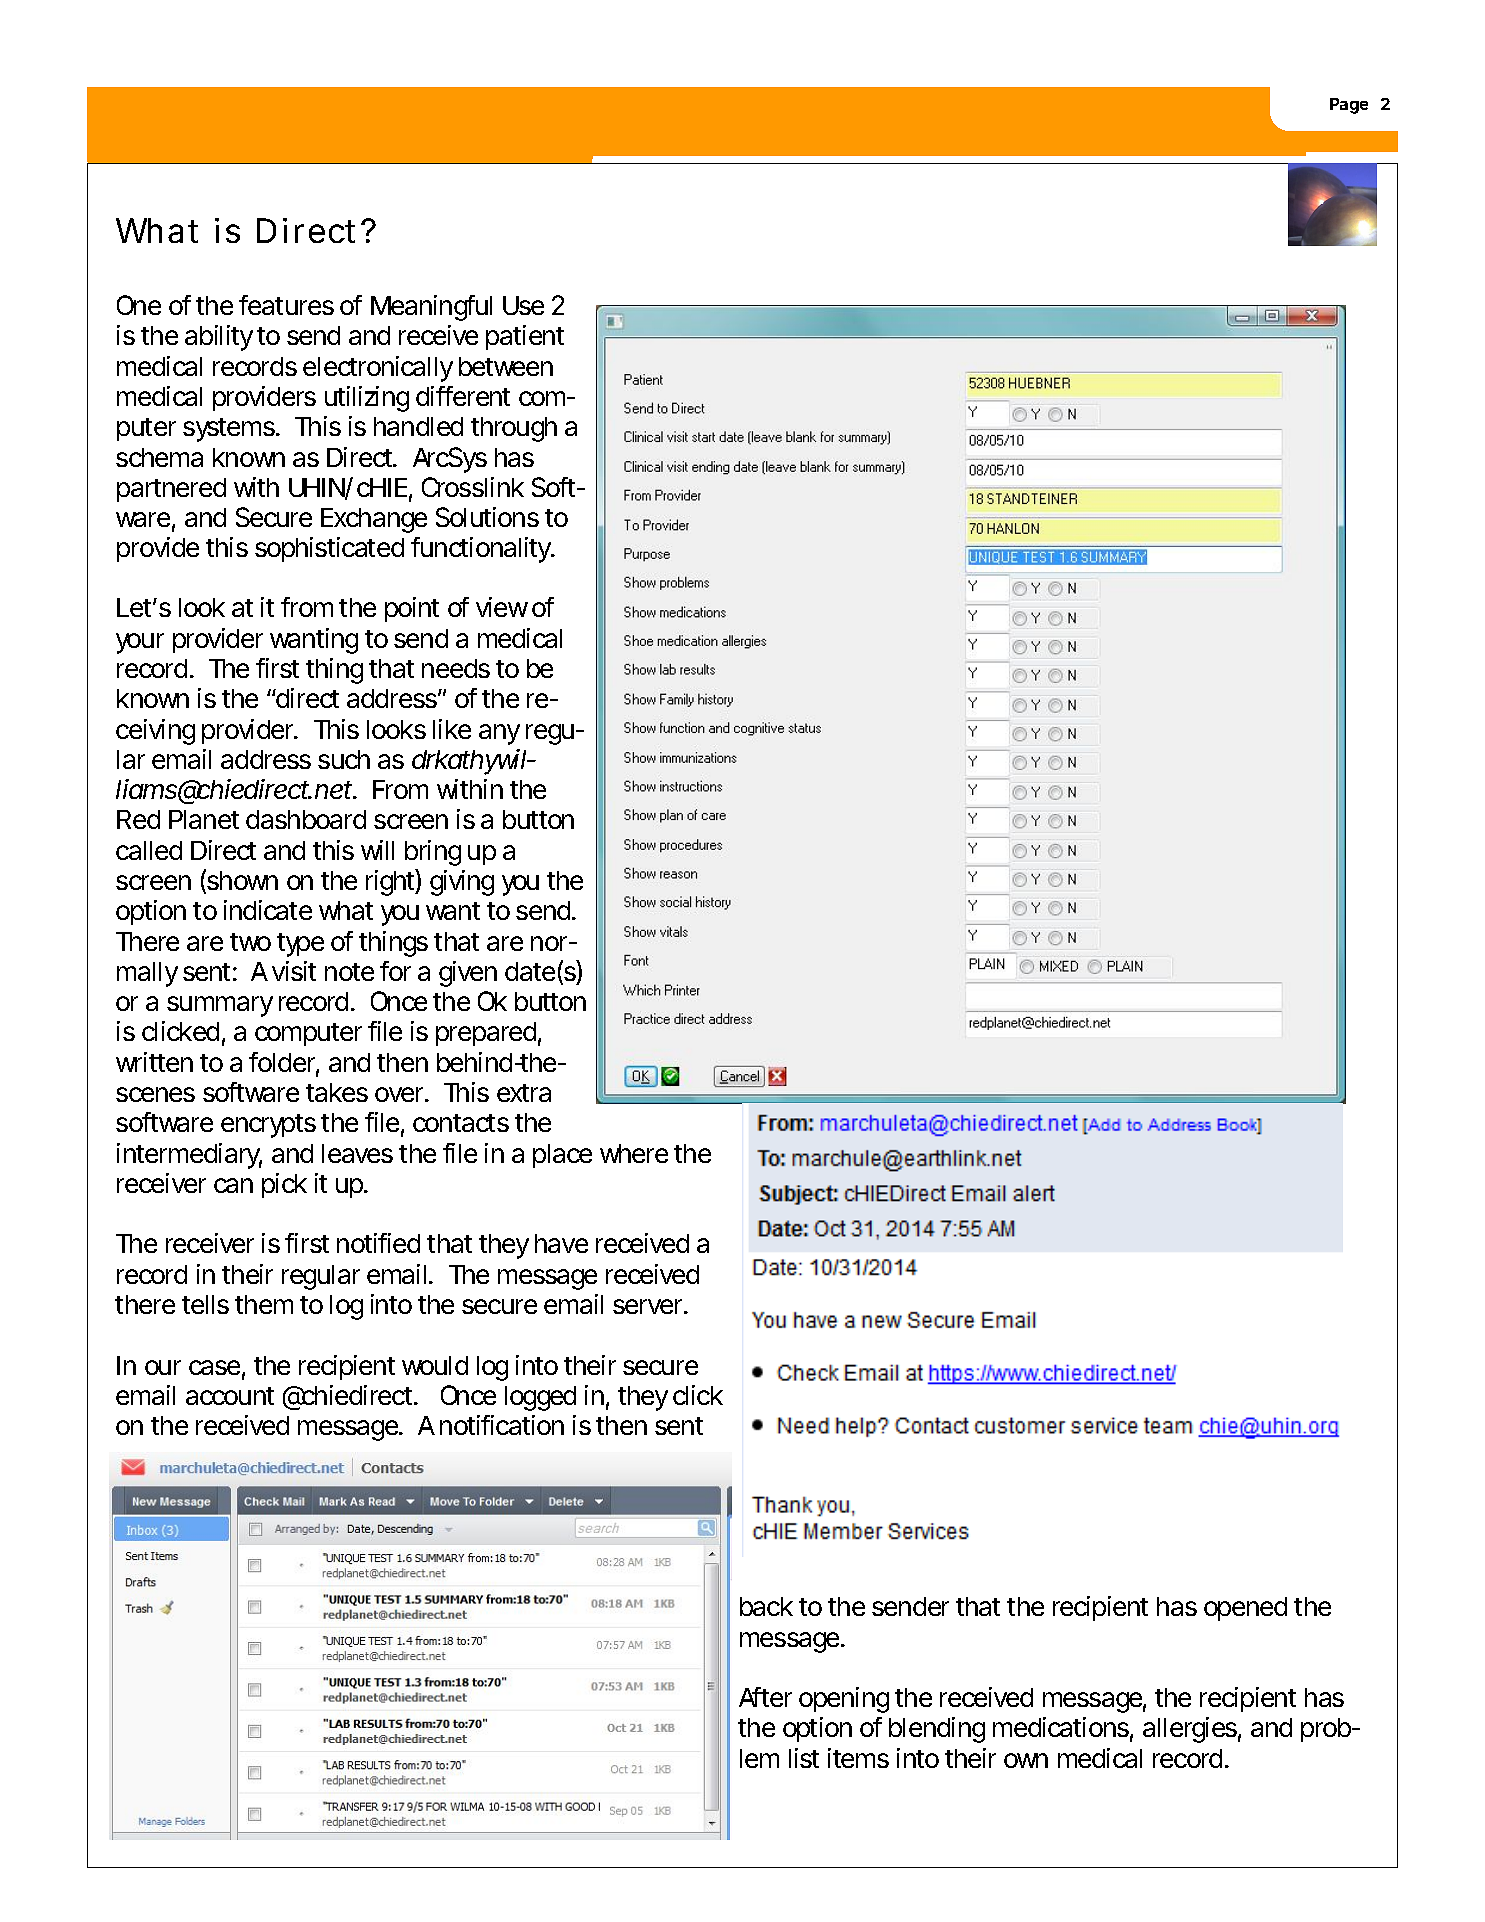 This screenshot has width=1485, height=1922. What do you see at coordinates (499, 734) in the screenshot?
I see `any` at bounding box center [499, 734].
